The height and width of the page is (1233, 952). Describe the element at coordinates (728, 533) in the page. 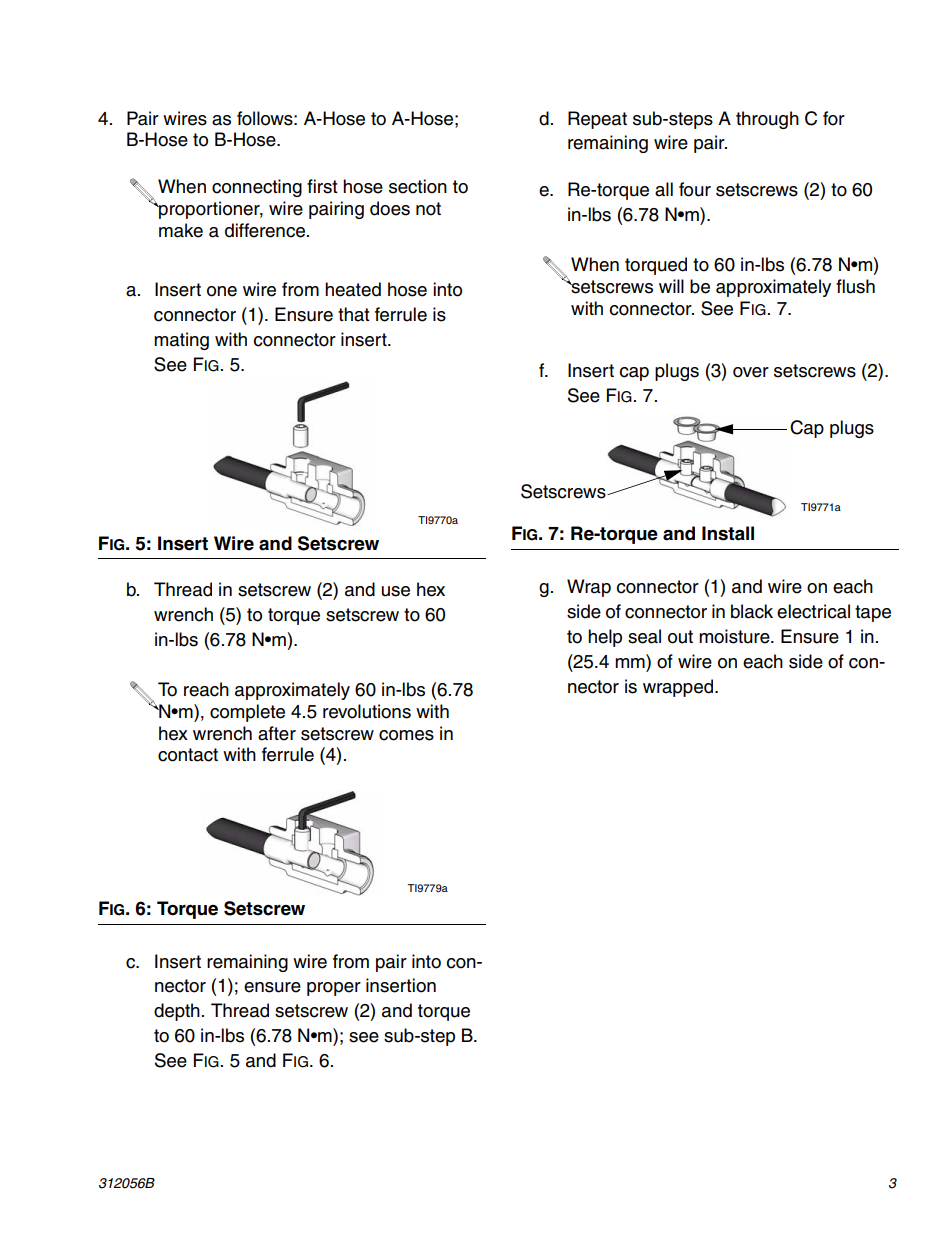

I see `Install` at that location.
